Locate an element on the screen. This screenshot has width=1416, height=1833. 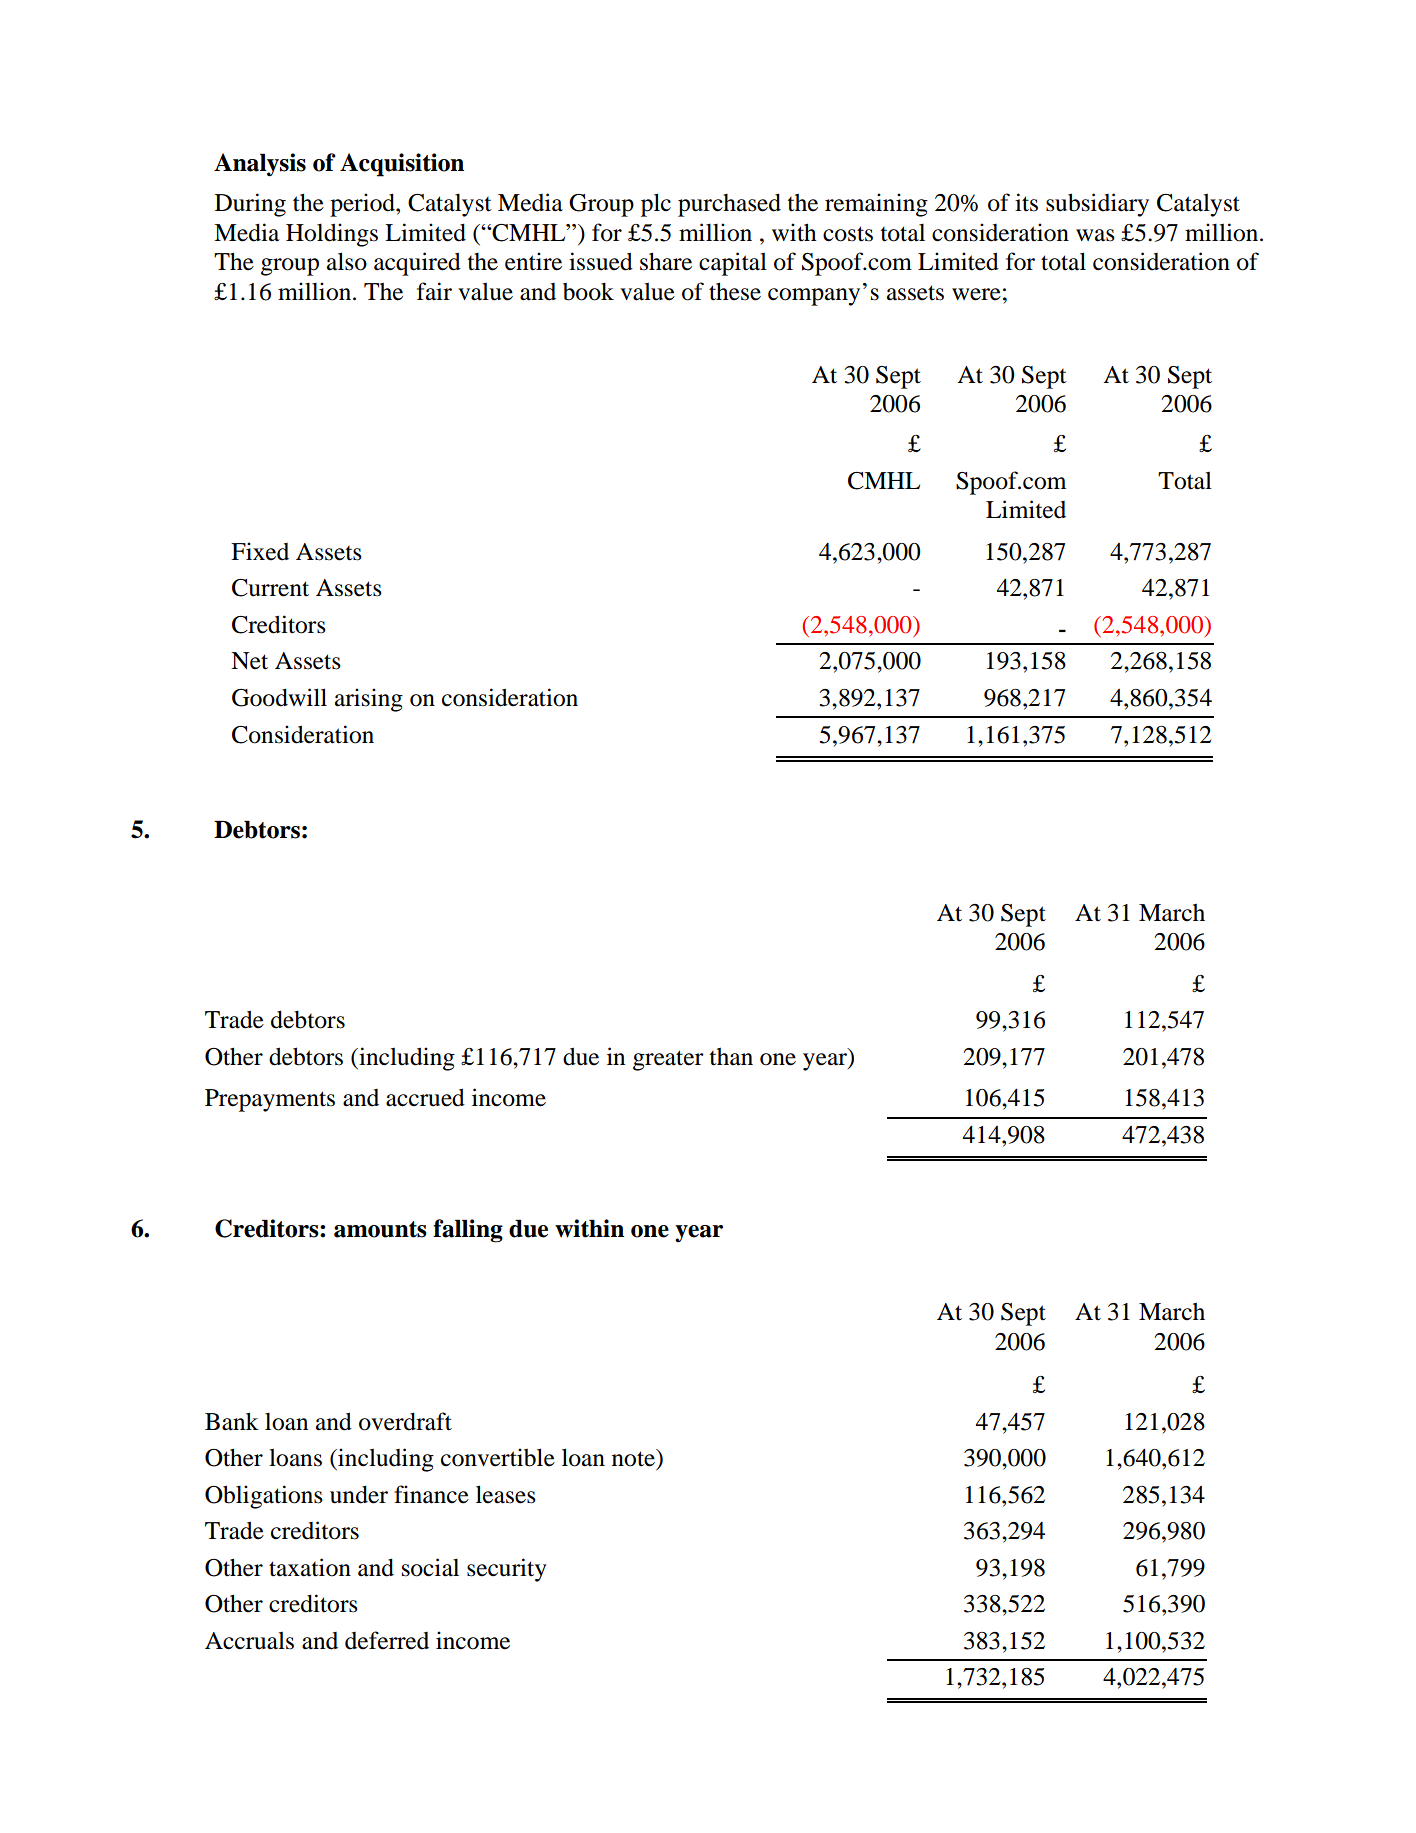
were is located at coordinates (976, 294).
